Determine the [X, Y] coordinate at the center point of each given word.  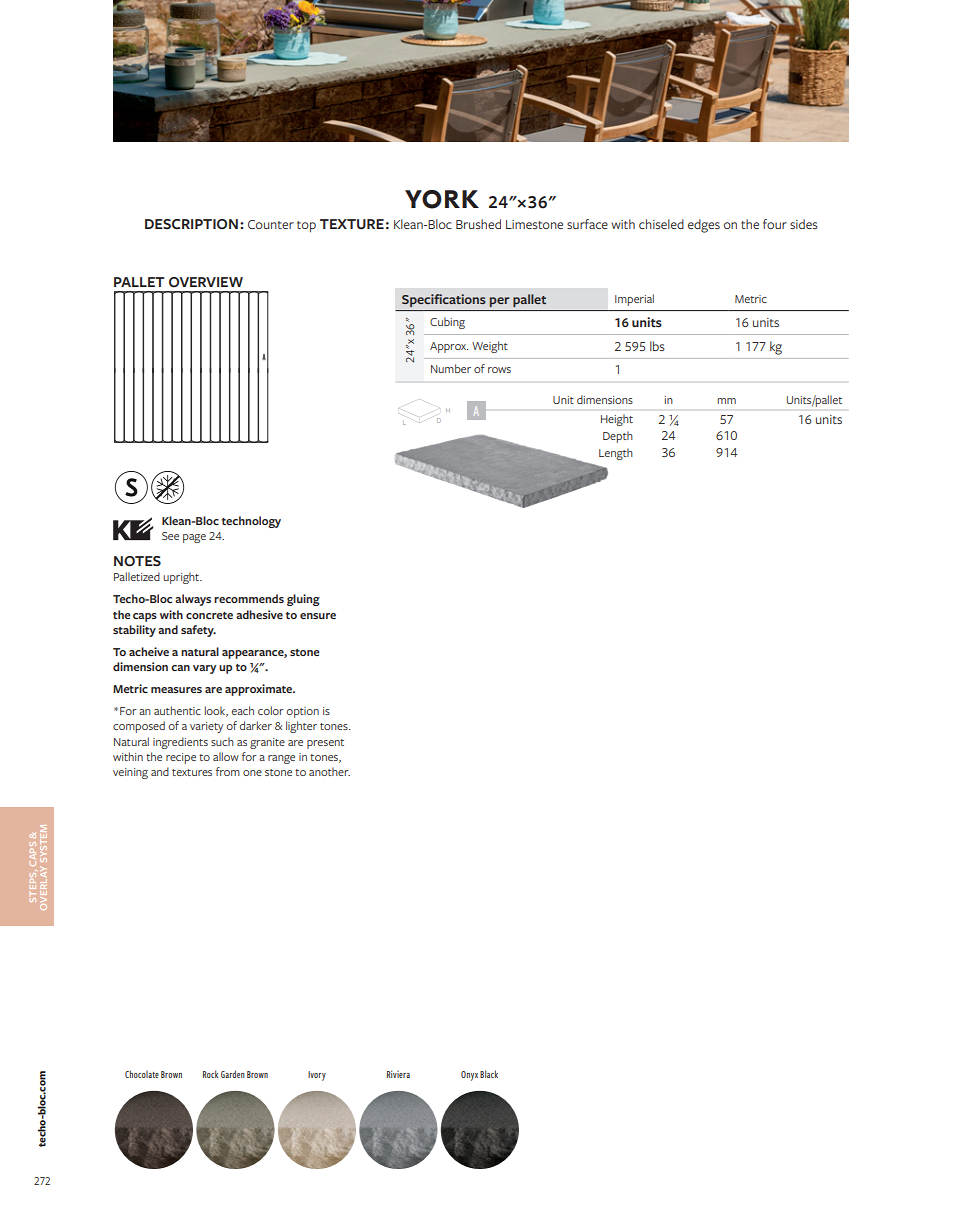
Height [617, 420]
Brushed [478, 224]
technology [251, 522]
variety [206, 727]
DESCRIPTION [191, 224]
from [228, 771]
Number [451, 368]
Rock [210, 1074]
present [325, 744]
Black [489, 1074]
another [329, 771]
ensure [318, 616]
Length [616, 454]
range [281, 759]
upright [182, 578]
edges [704, 226]
